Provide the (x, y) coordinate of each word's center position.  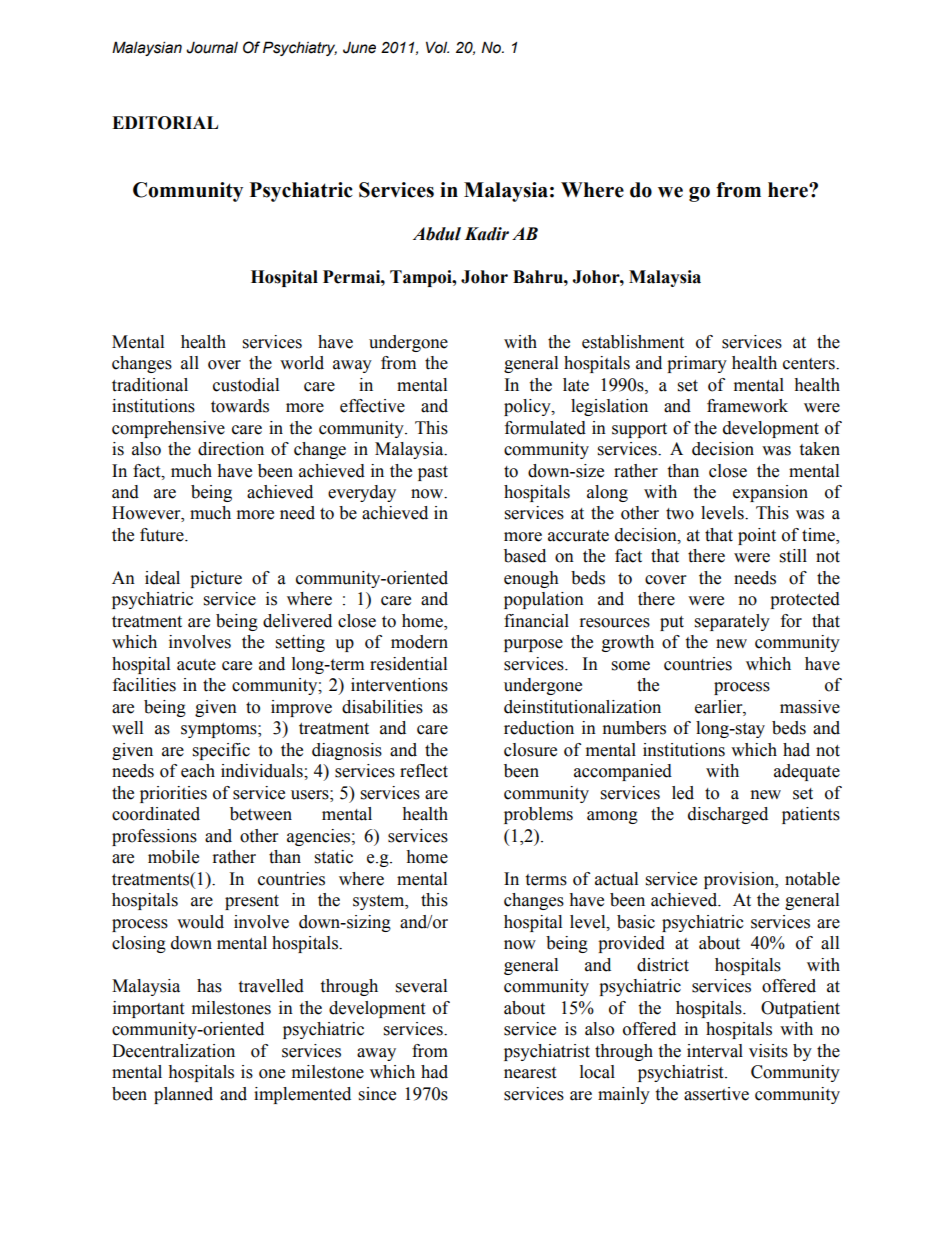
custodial (246, 385)
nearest (530, 1073)
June (359, 48)
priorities (173, 794)
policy (528, 407)
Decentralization (173, 1051)
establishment (633, 342)
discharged (728, 815)
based (525, 556)
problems (538, 815)
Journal (212, 48)
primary (697, 364)
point (757, 536)
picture (216, 579)
